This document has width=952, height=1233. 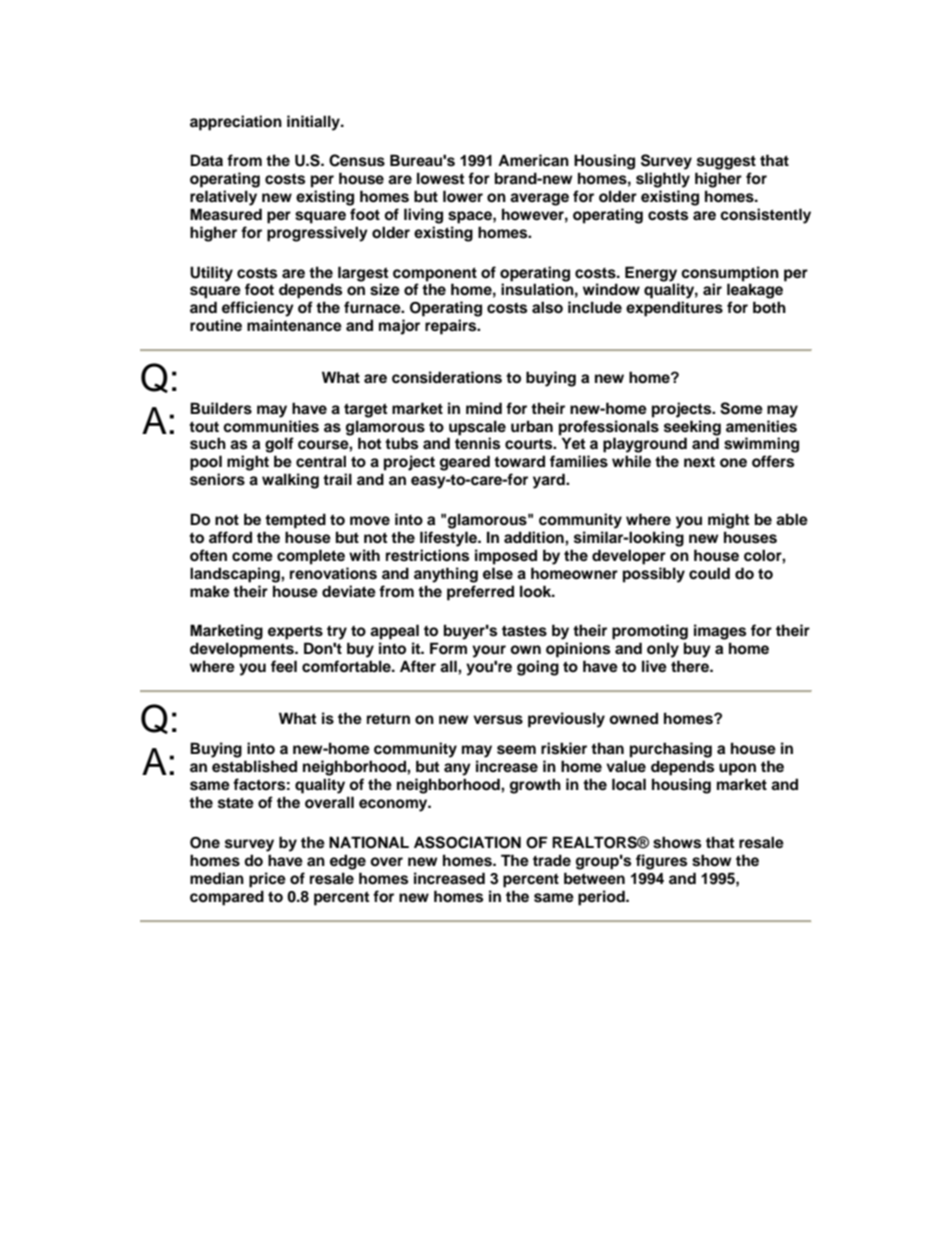 What do you see at coordinates (699, 462) in the document?
I see `next` at bounding box center [699, 462].
